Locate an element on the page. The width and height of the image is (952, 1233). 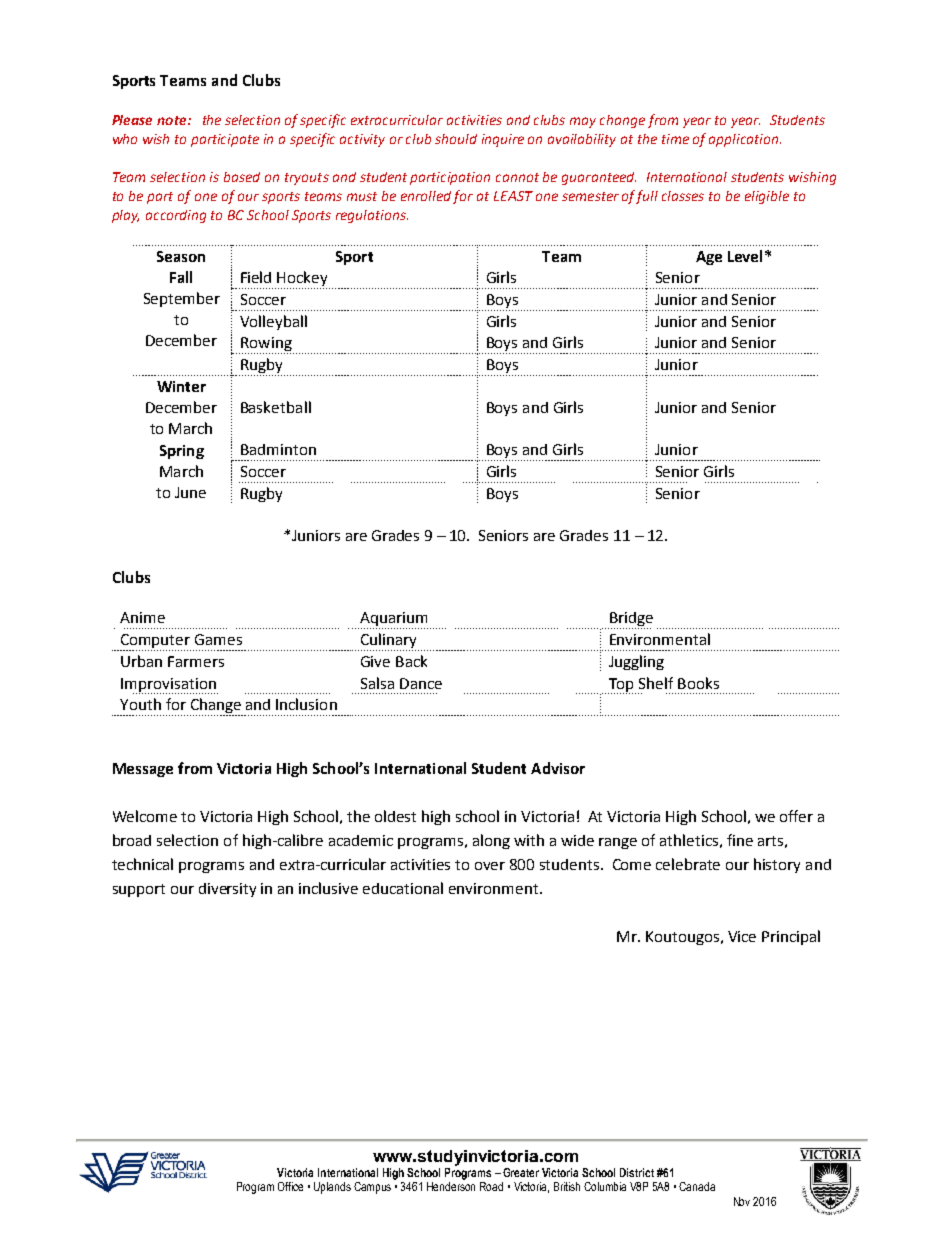
fine is located at coordinates (740, 840).
